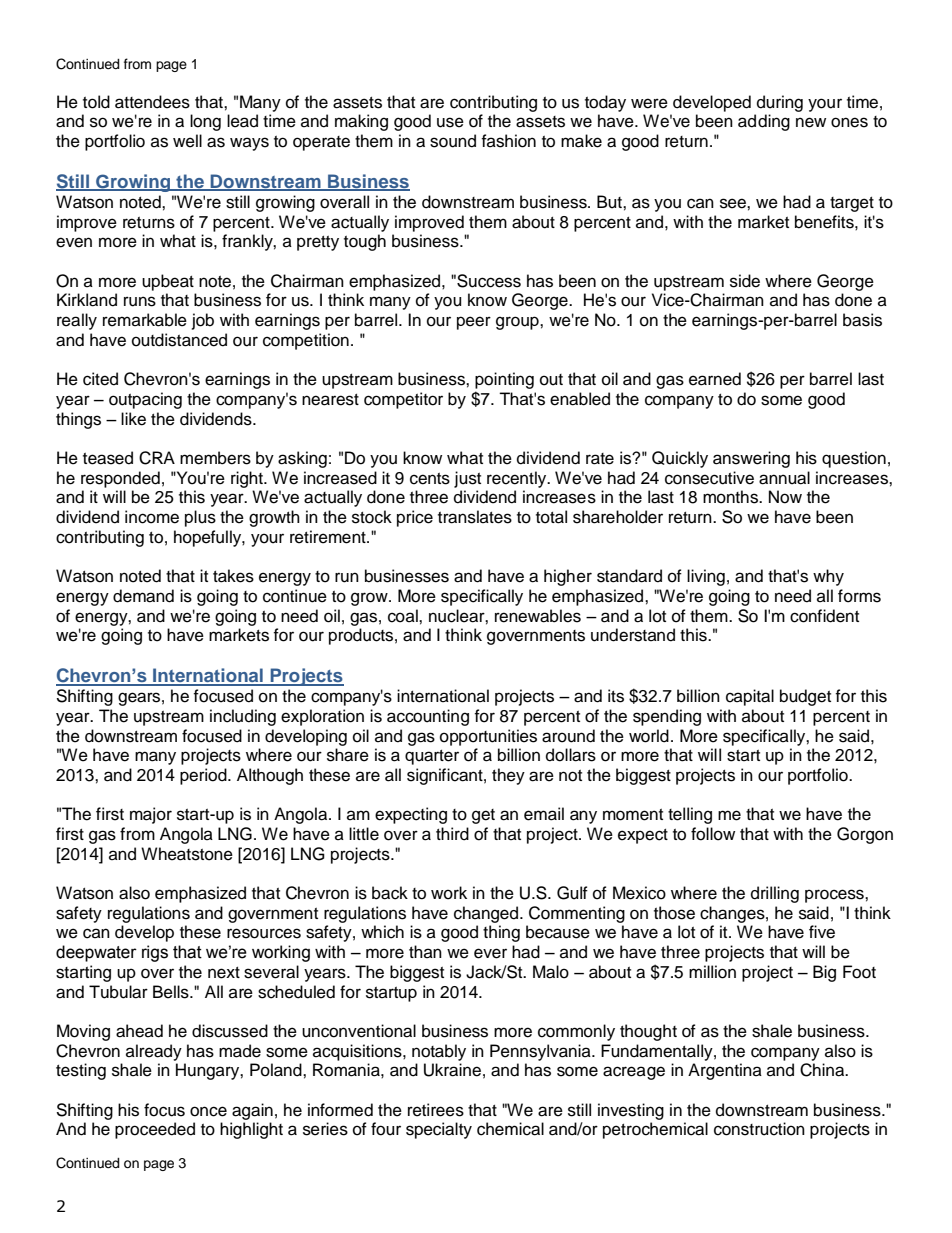  I want to click on demand, so click(143, 596).
